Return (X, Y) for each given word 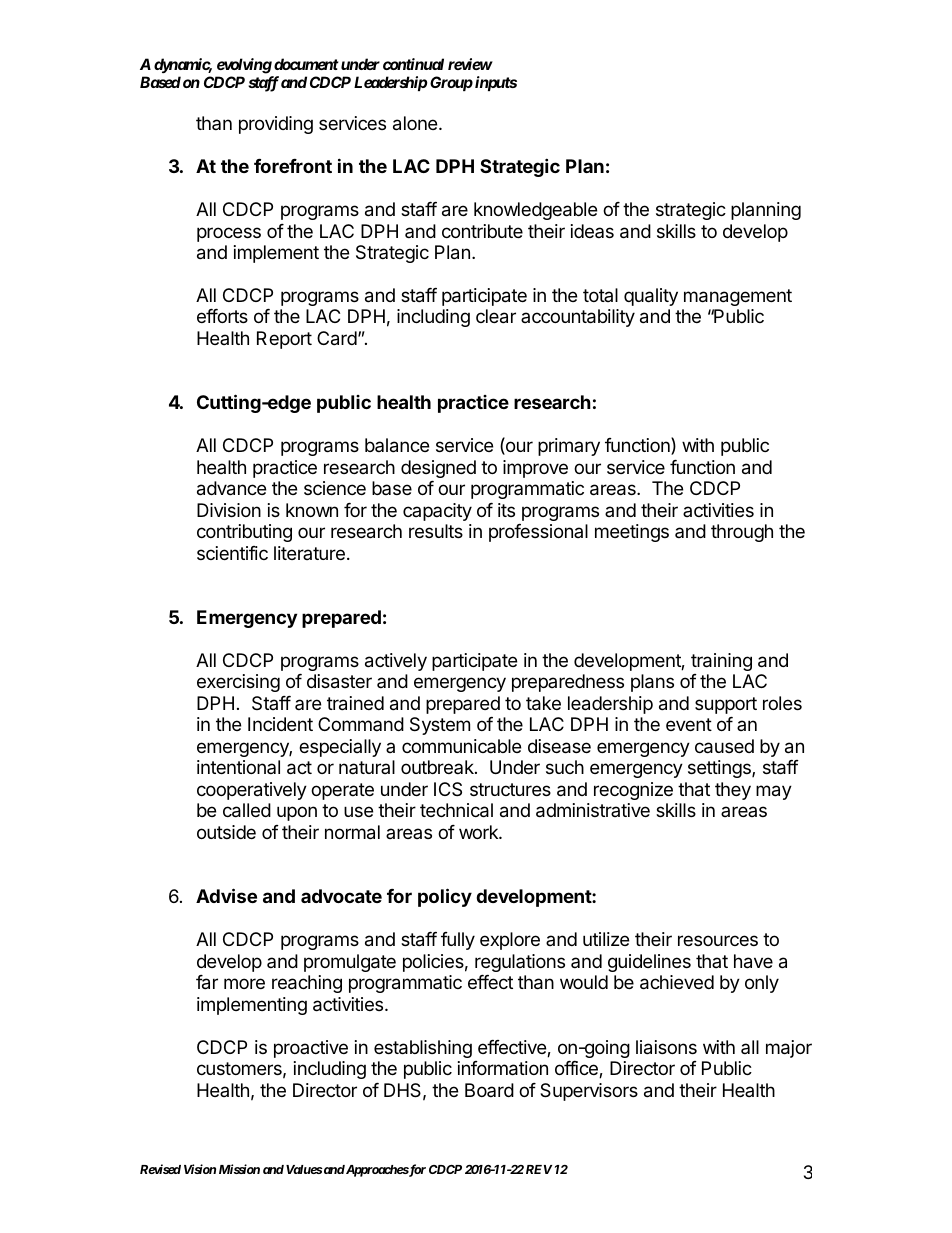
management (738, 297)
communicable (461, 746)
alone (416, 123)
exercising (238, 683)
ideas (592, 231)
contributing (244, 533)
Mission (239, 1169)
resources (718, 940)
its (506, 510)
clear (496, 316)
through (742, 533)
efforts (222, 316)
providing (276, 125)
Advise (226, 895)
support (726, 705)
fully (458, 941)
